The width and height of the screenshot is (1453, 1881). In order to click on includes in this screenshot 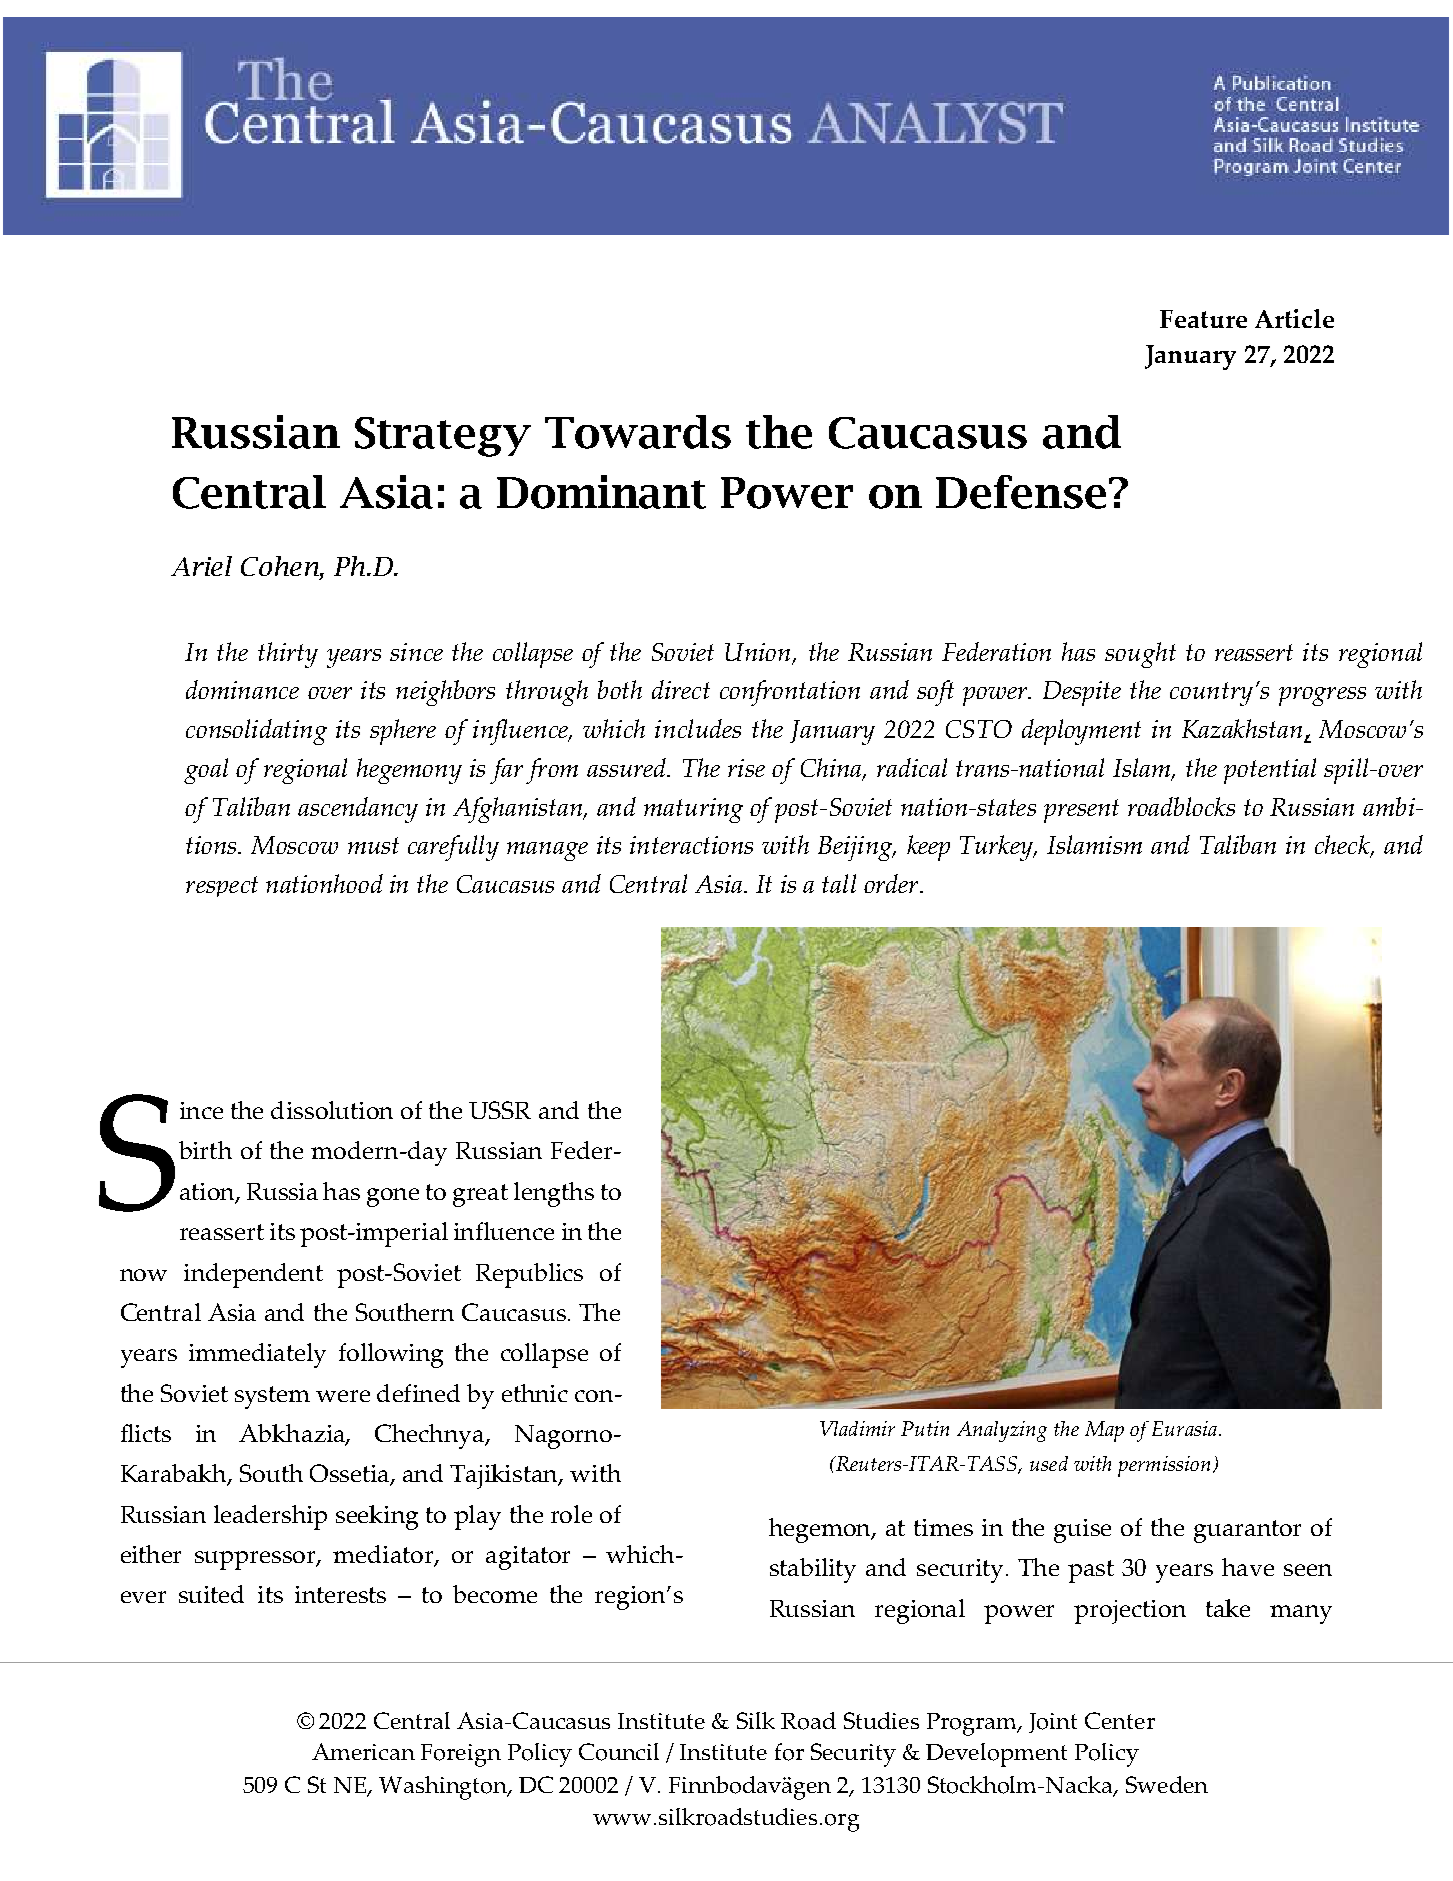, I will do `click(698, 728)`.
